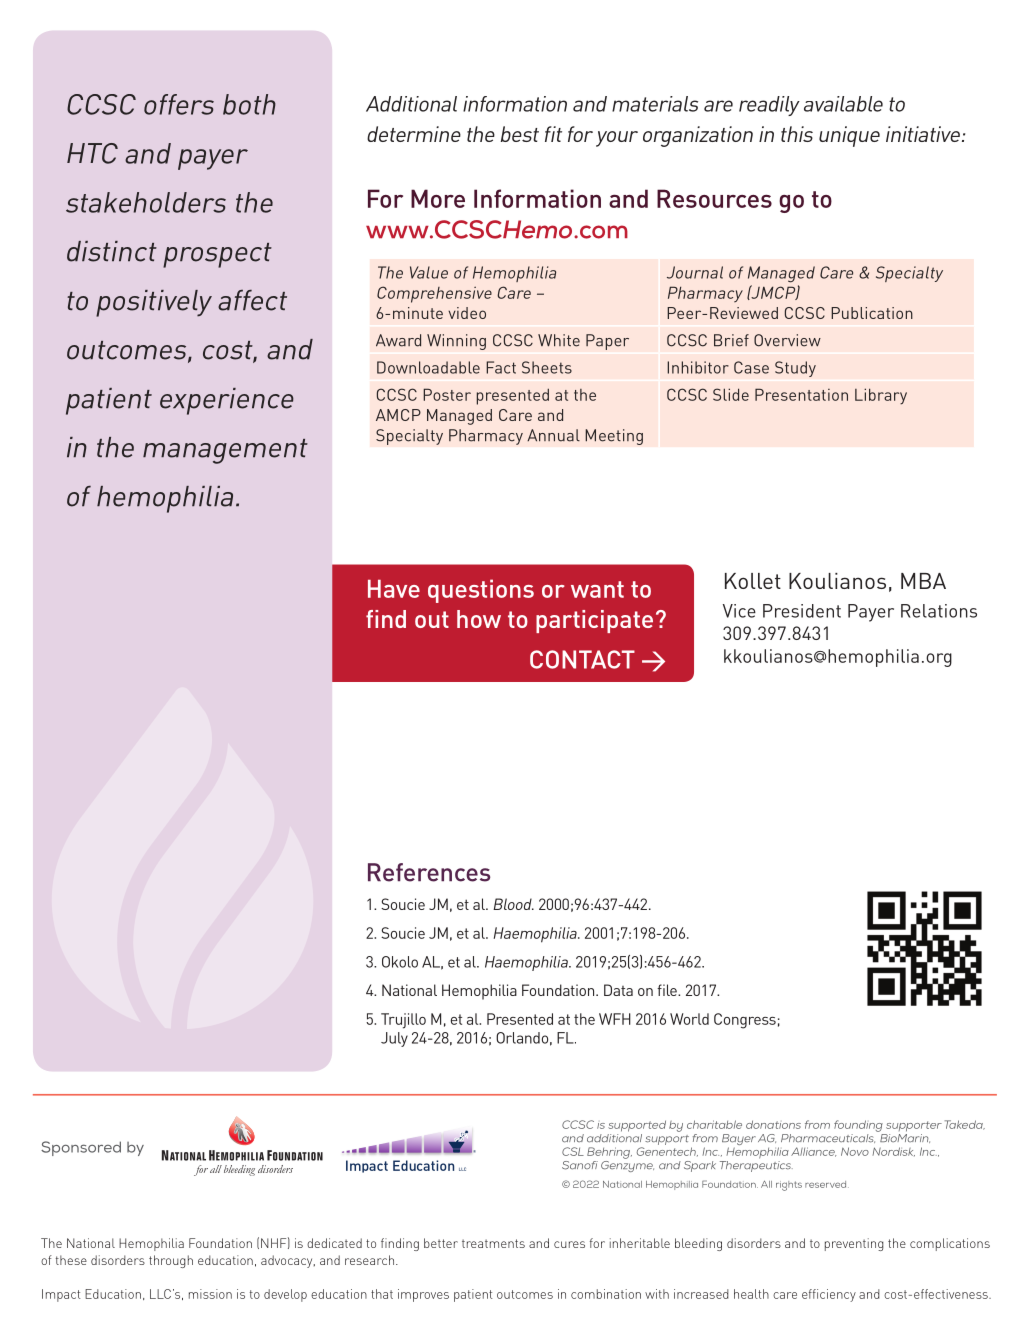 This screenshot has height=1337, width=1033. What do you see at coordinates (467, 313) in the screenshot?
I see `video` at bounding box center [467, 313].
